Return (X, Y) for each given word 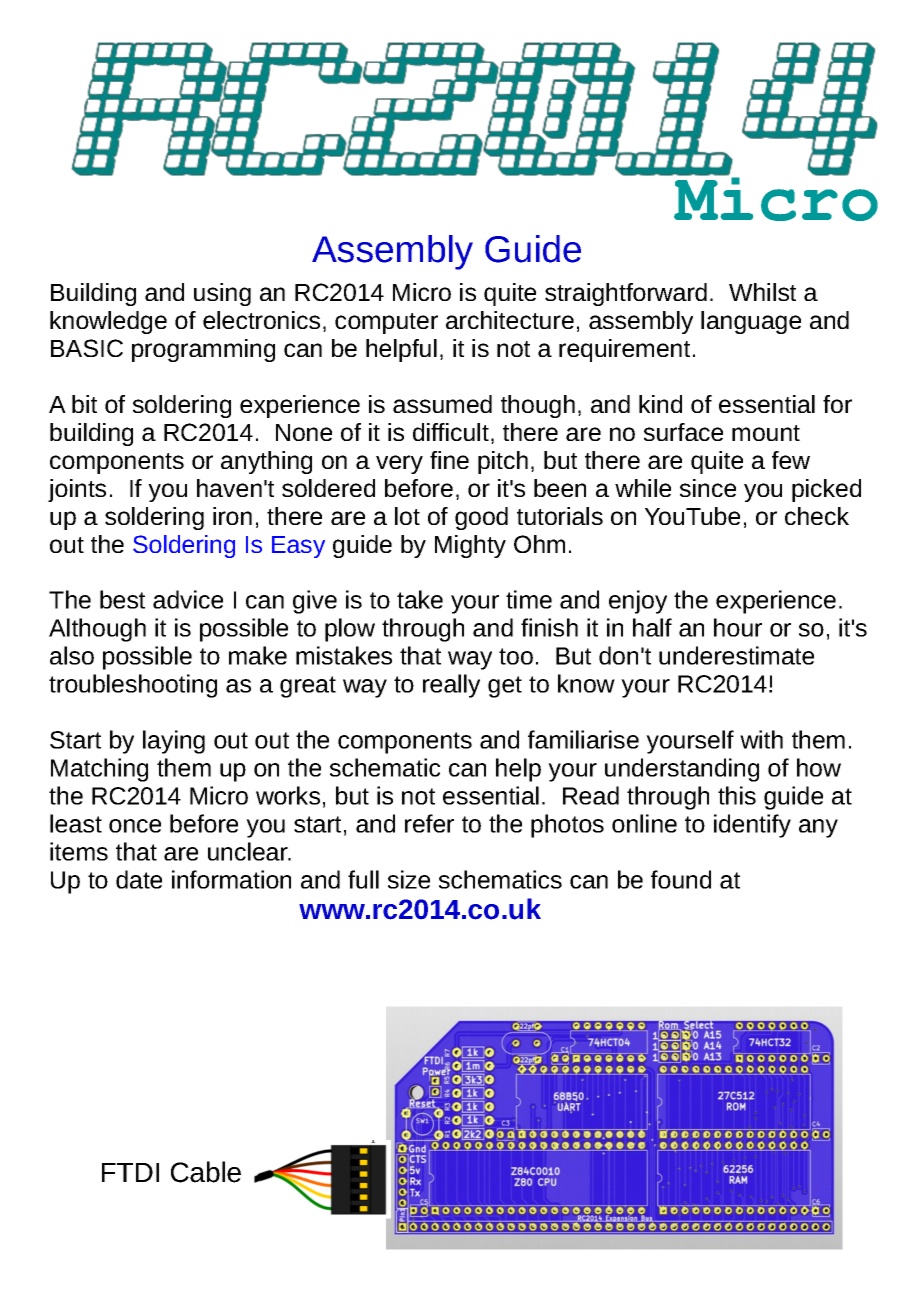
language (751, 322)
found (681, 879)
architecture (510, 320)
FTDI (130, 1172)
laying (174, 742)
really (451, 686)
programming (203, 350)
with (761, 739)
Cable (206, 1172)
